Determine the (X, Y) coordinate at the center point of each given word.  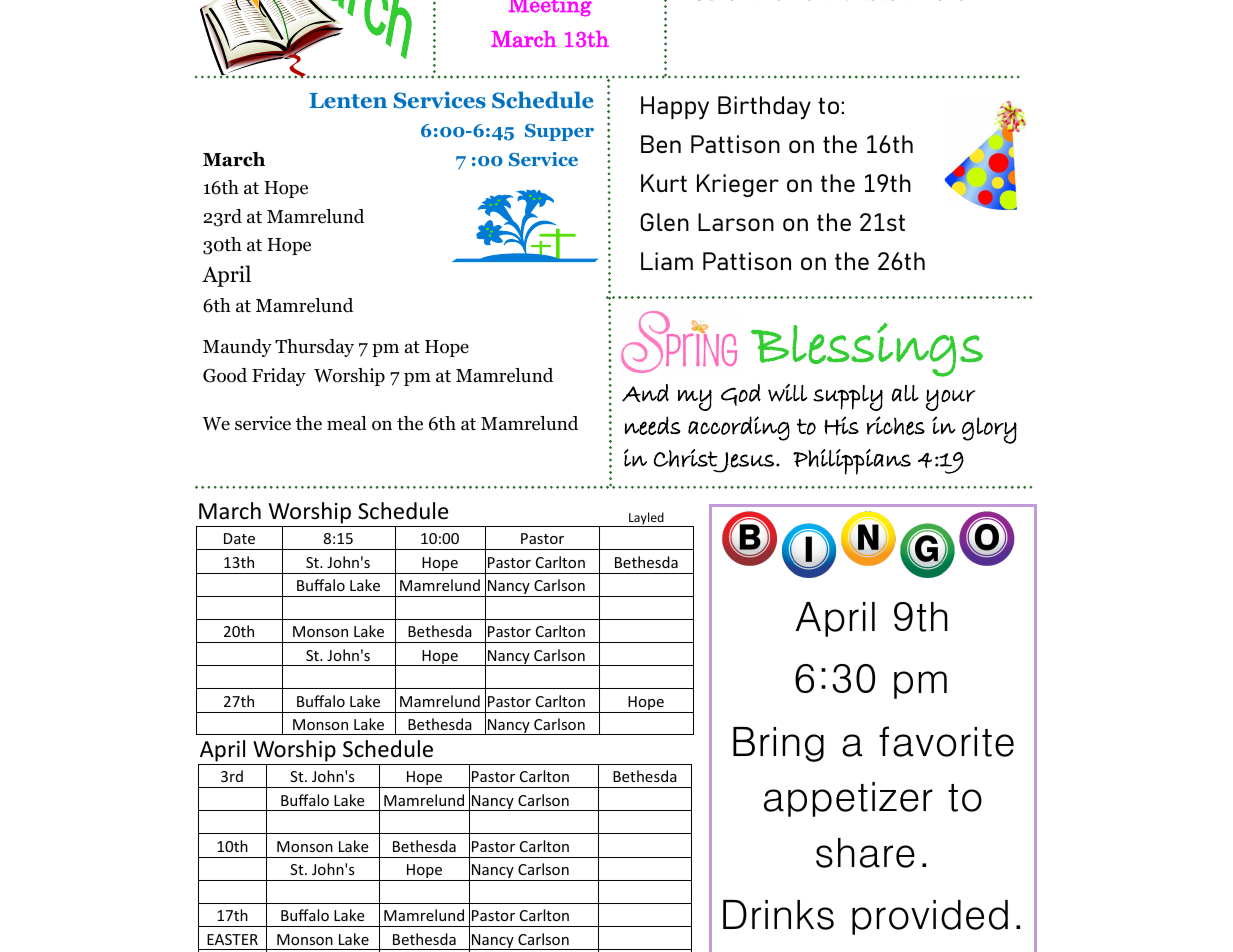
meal (347, 423)
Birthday (764, 108)
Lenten (348, 101)
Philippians (852, 462)
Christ (686, 458)
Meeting (550, 8)
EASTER (232, 939)
